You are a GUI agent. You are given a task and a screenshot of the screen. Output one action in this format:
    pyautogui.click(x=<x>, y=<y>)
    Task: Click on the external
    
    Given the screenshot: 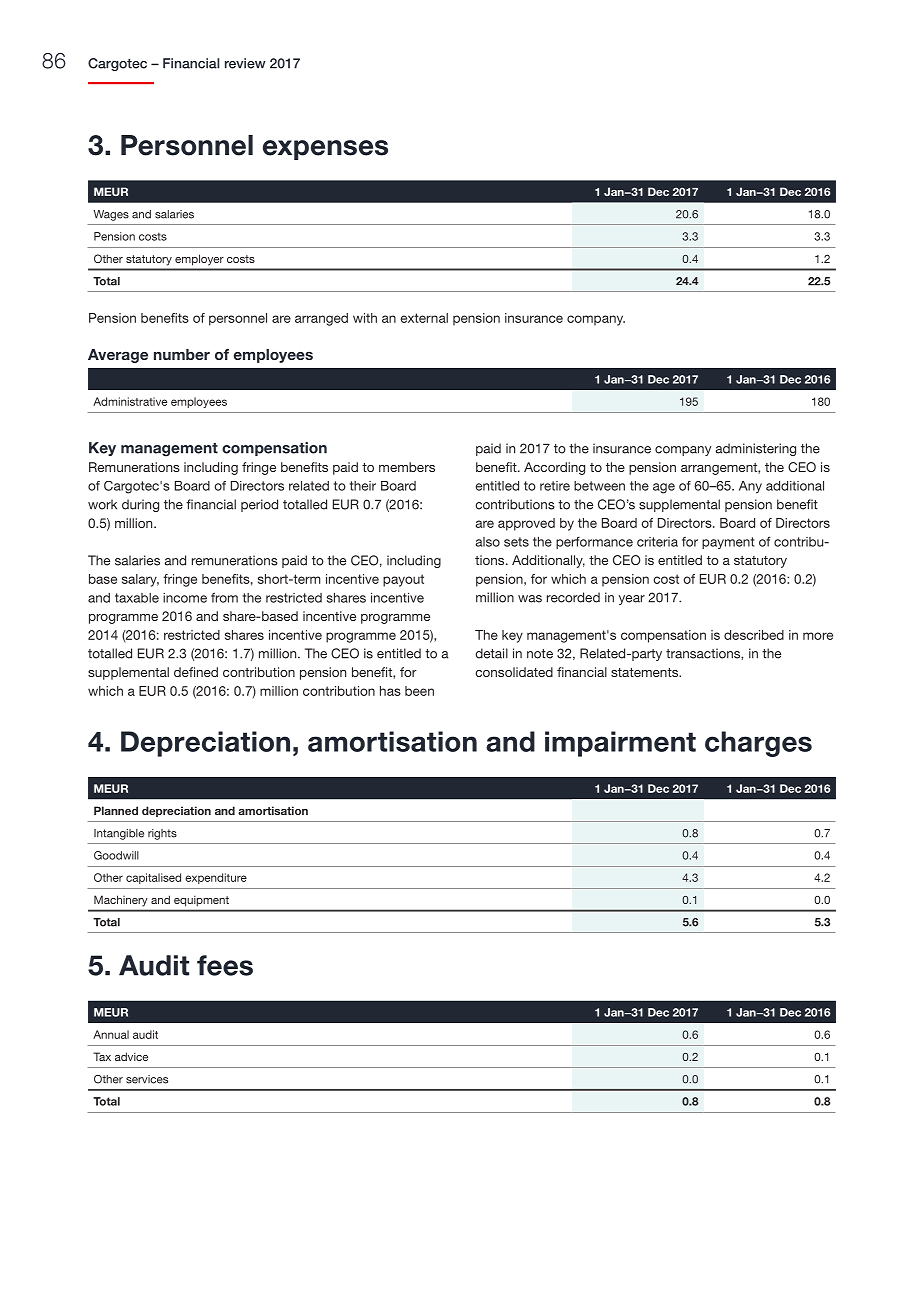 What is the action you would take?
    pyautogui.click(x=424, y=318)
